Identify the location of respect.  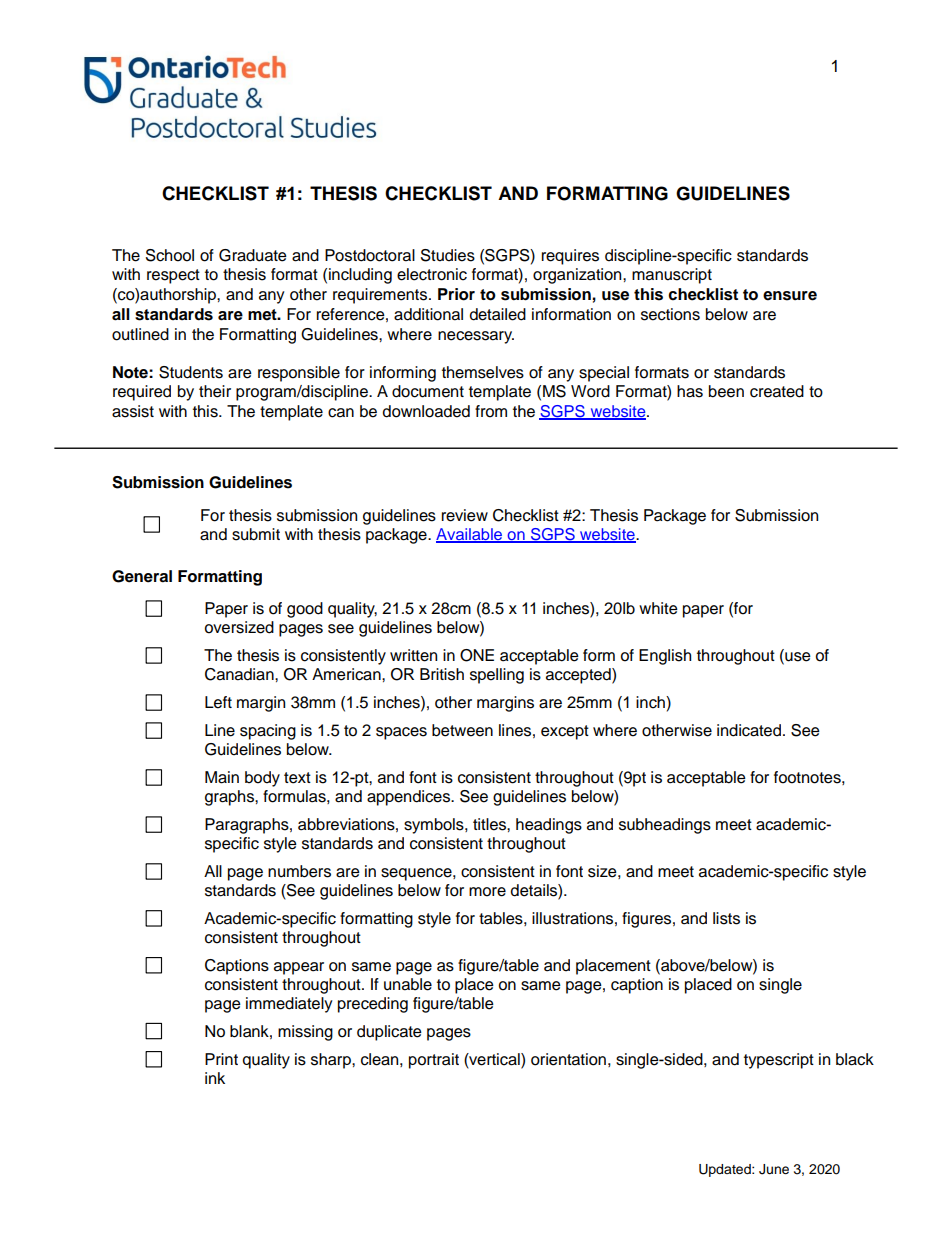
(173, 276).
